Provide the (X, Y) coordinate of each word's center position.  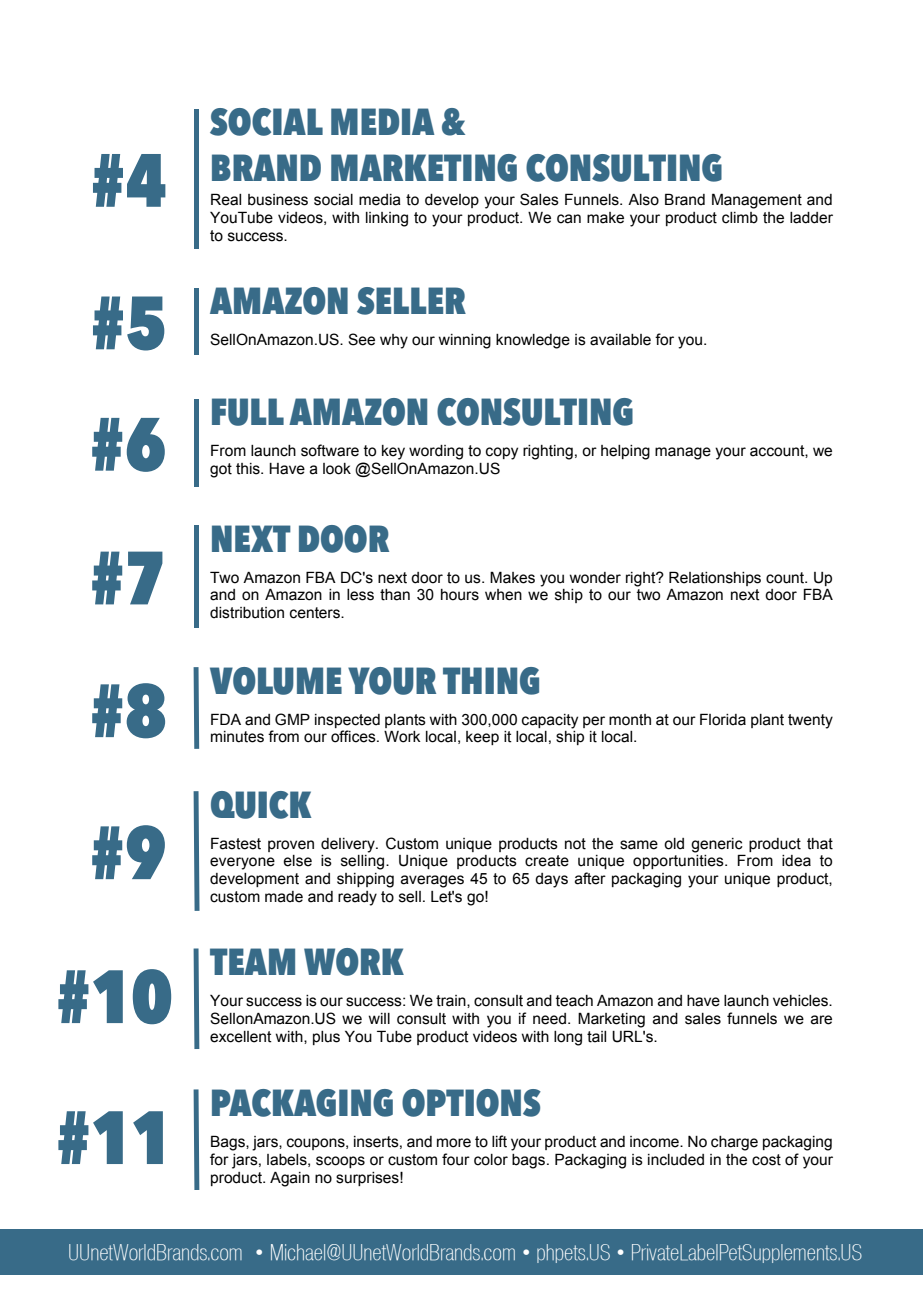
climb (740, 218)
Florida (723, 719)
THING (491, 681)
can (569, 219)
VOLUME (276, 681)
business (278, 200)
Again (290, 1179)
